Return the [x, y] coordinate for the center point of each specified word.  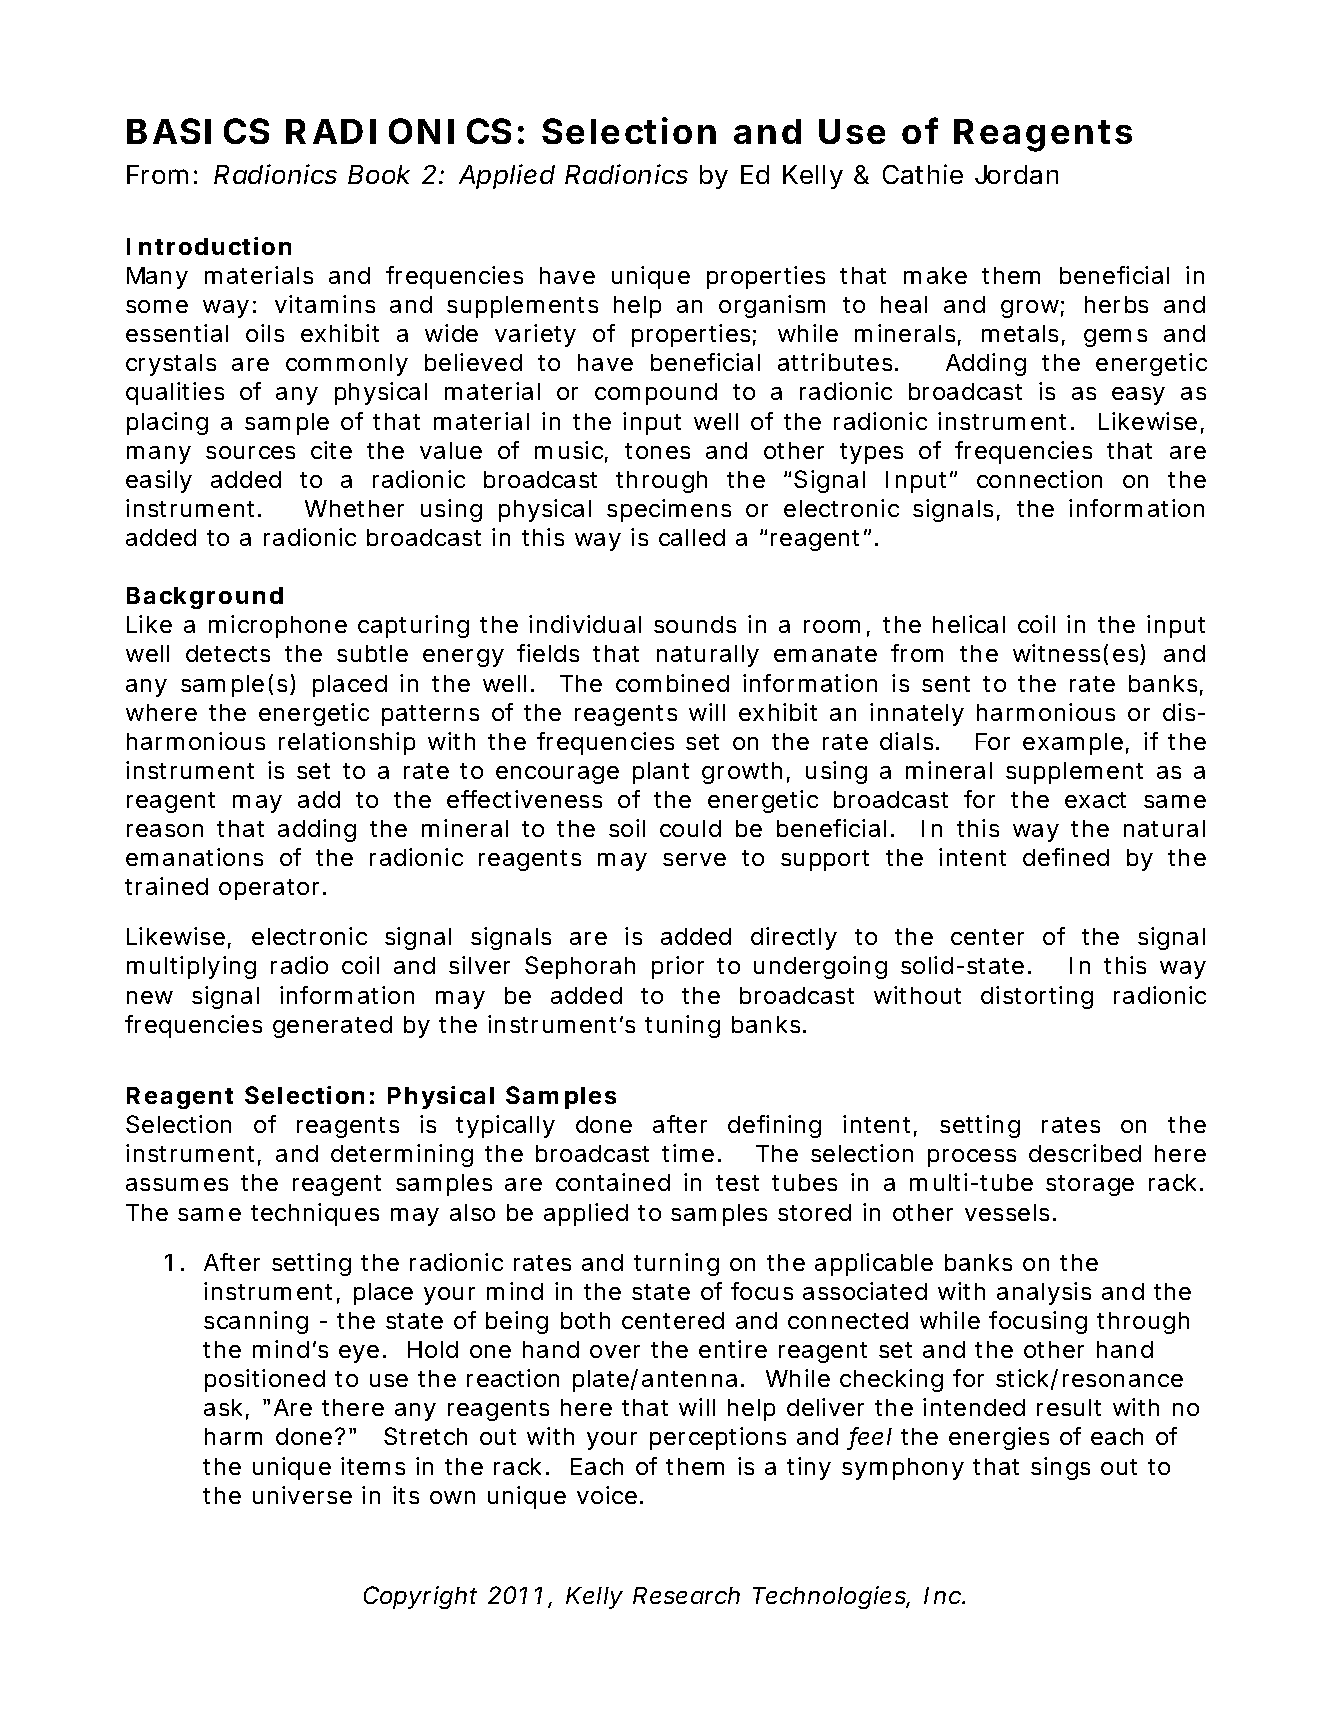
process [972, 1158]
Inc [944, 1595]
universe [302, 1495]
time [688, 1153]
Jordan [1016, 174]
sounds [695, 624]
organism [772, 306]
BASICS [198, 131]
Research [686, 1595]
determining [402, 1155]
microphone [278, 626]
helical [969, 624]
